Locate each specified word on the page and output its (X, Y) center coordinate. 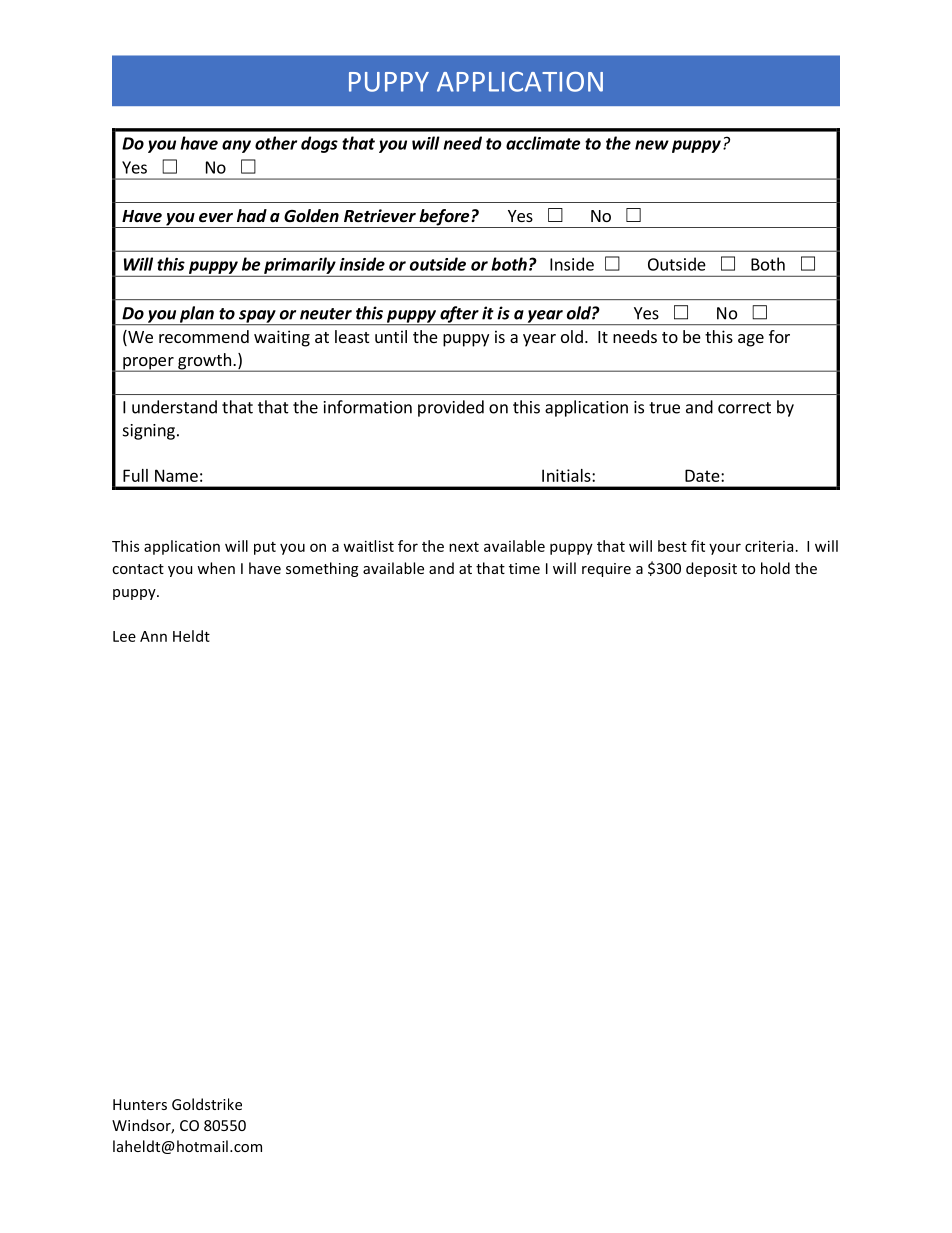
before (444, 218)
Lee (124, 636)
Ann (153, 636)
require (606, 570)
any (236, 146)
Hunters (140, 1104)
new (652, 145)
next (464, 547)
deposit (711, 569)
